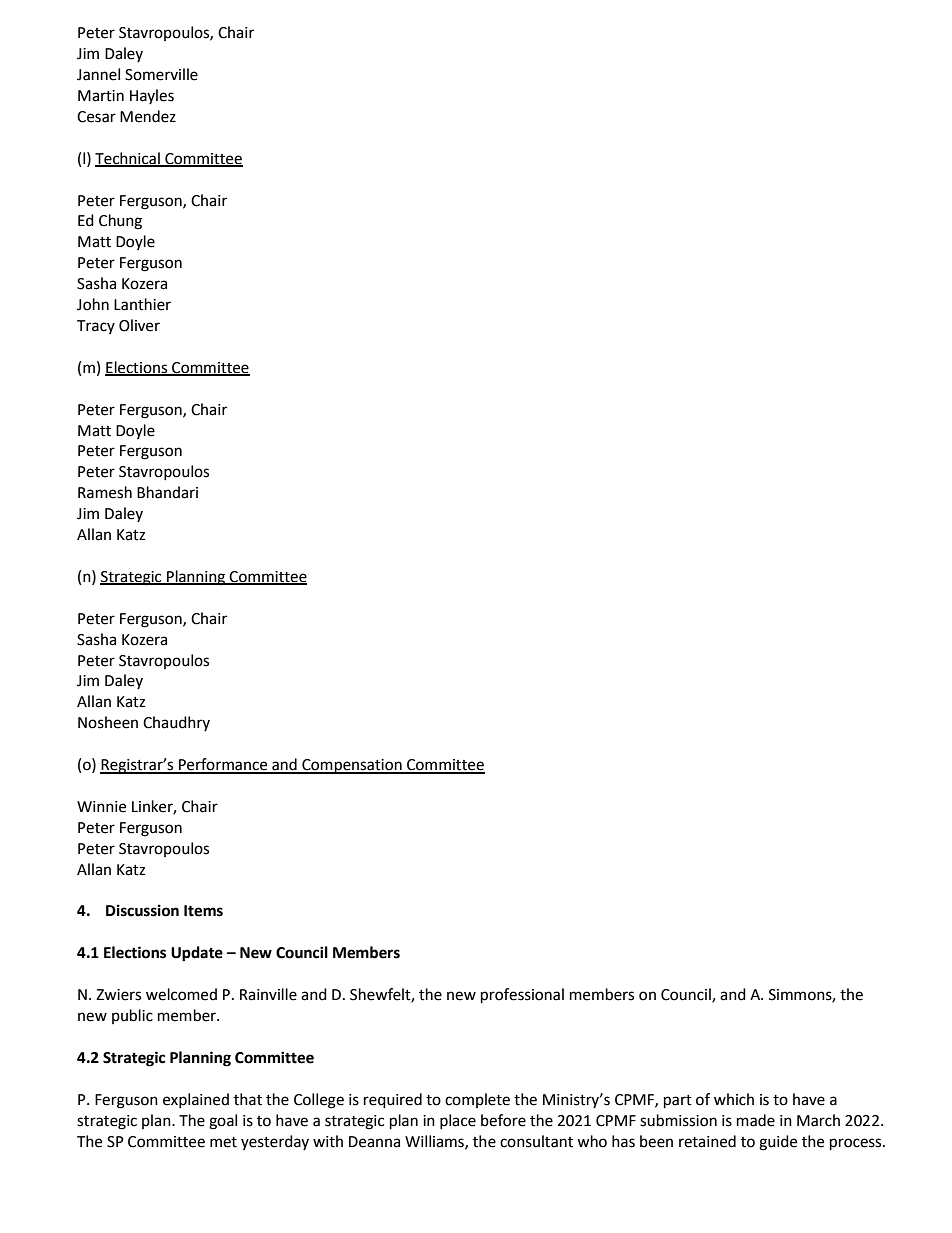 This document has width=952, height=1233. I want to click on made, so click(756, 1120).
